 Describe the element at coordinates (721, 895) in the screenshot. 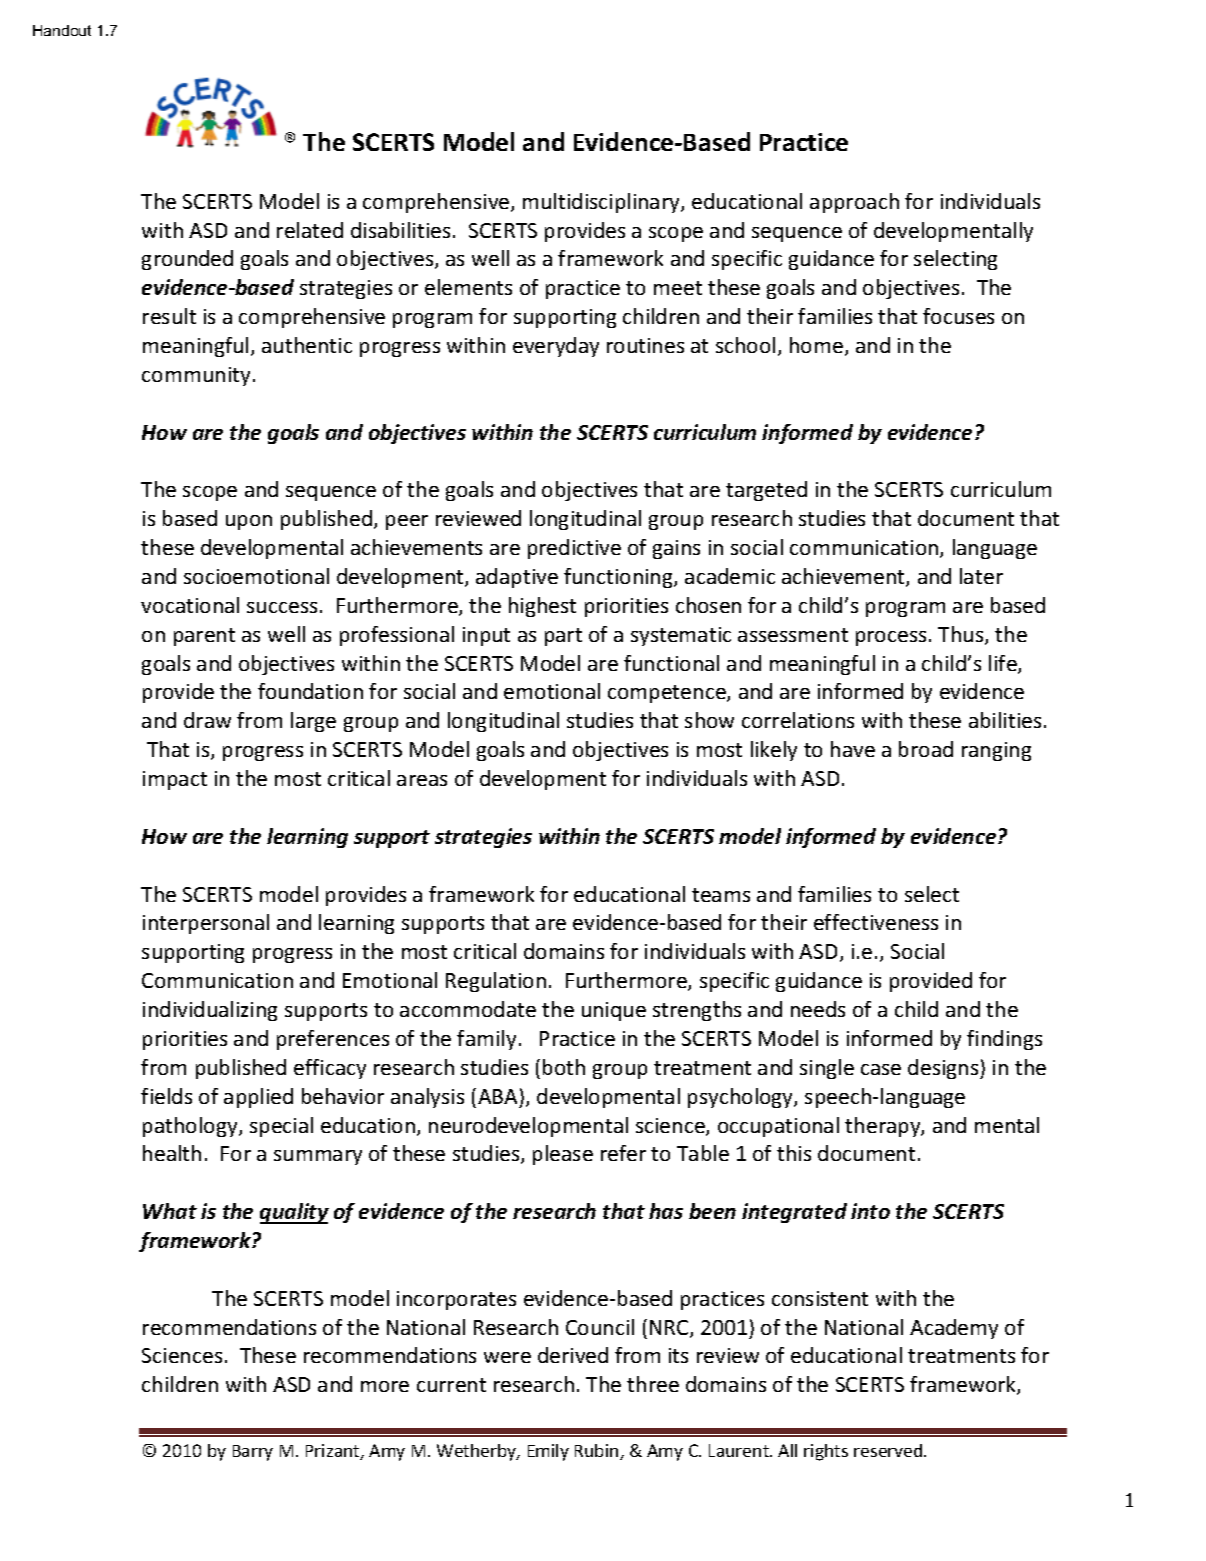

I see `teams` at that location.
